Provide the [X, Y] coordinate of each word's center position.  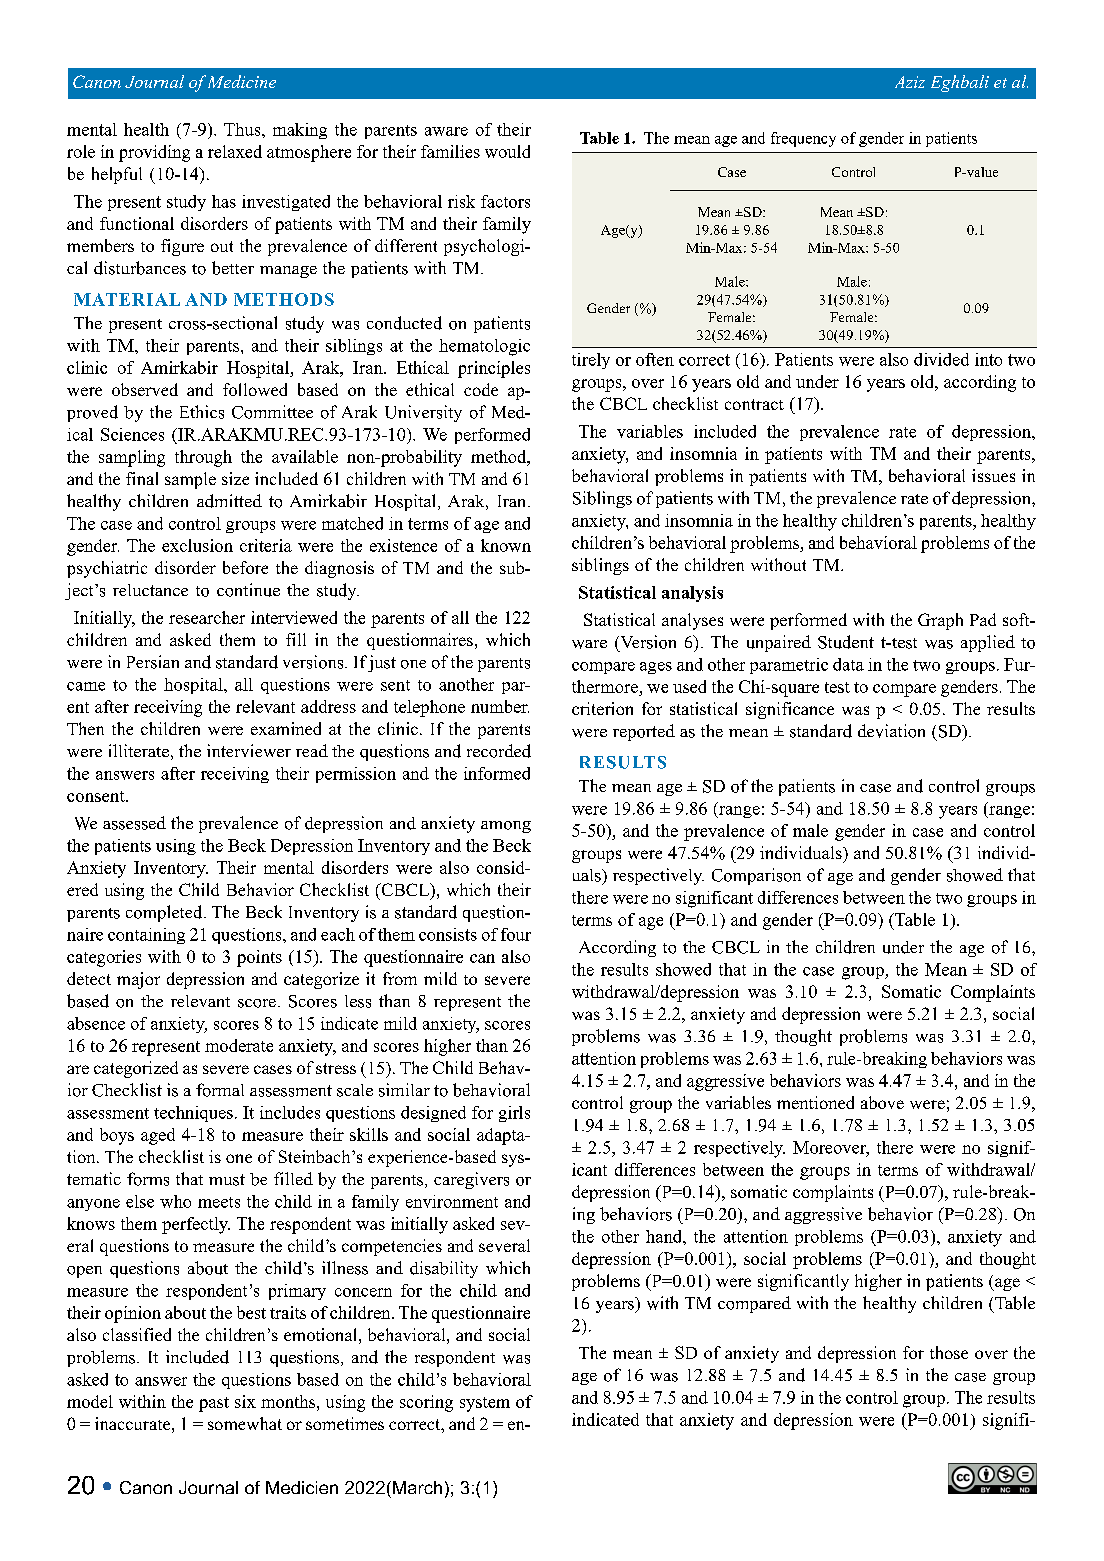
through [203, 458]
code [481, 389]
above [882, 1102]
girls [514, 1114]
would [507, 151]
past [214, 1404]
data [848, 664]
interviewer [249, 750]
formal [220, 1090]
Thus [243, 129]
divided [941, 359]
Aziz [910, 82]
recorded [499, 751]
